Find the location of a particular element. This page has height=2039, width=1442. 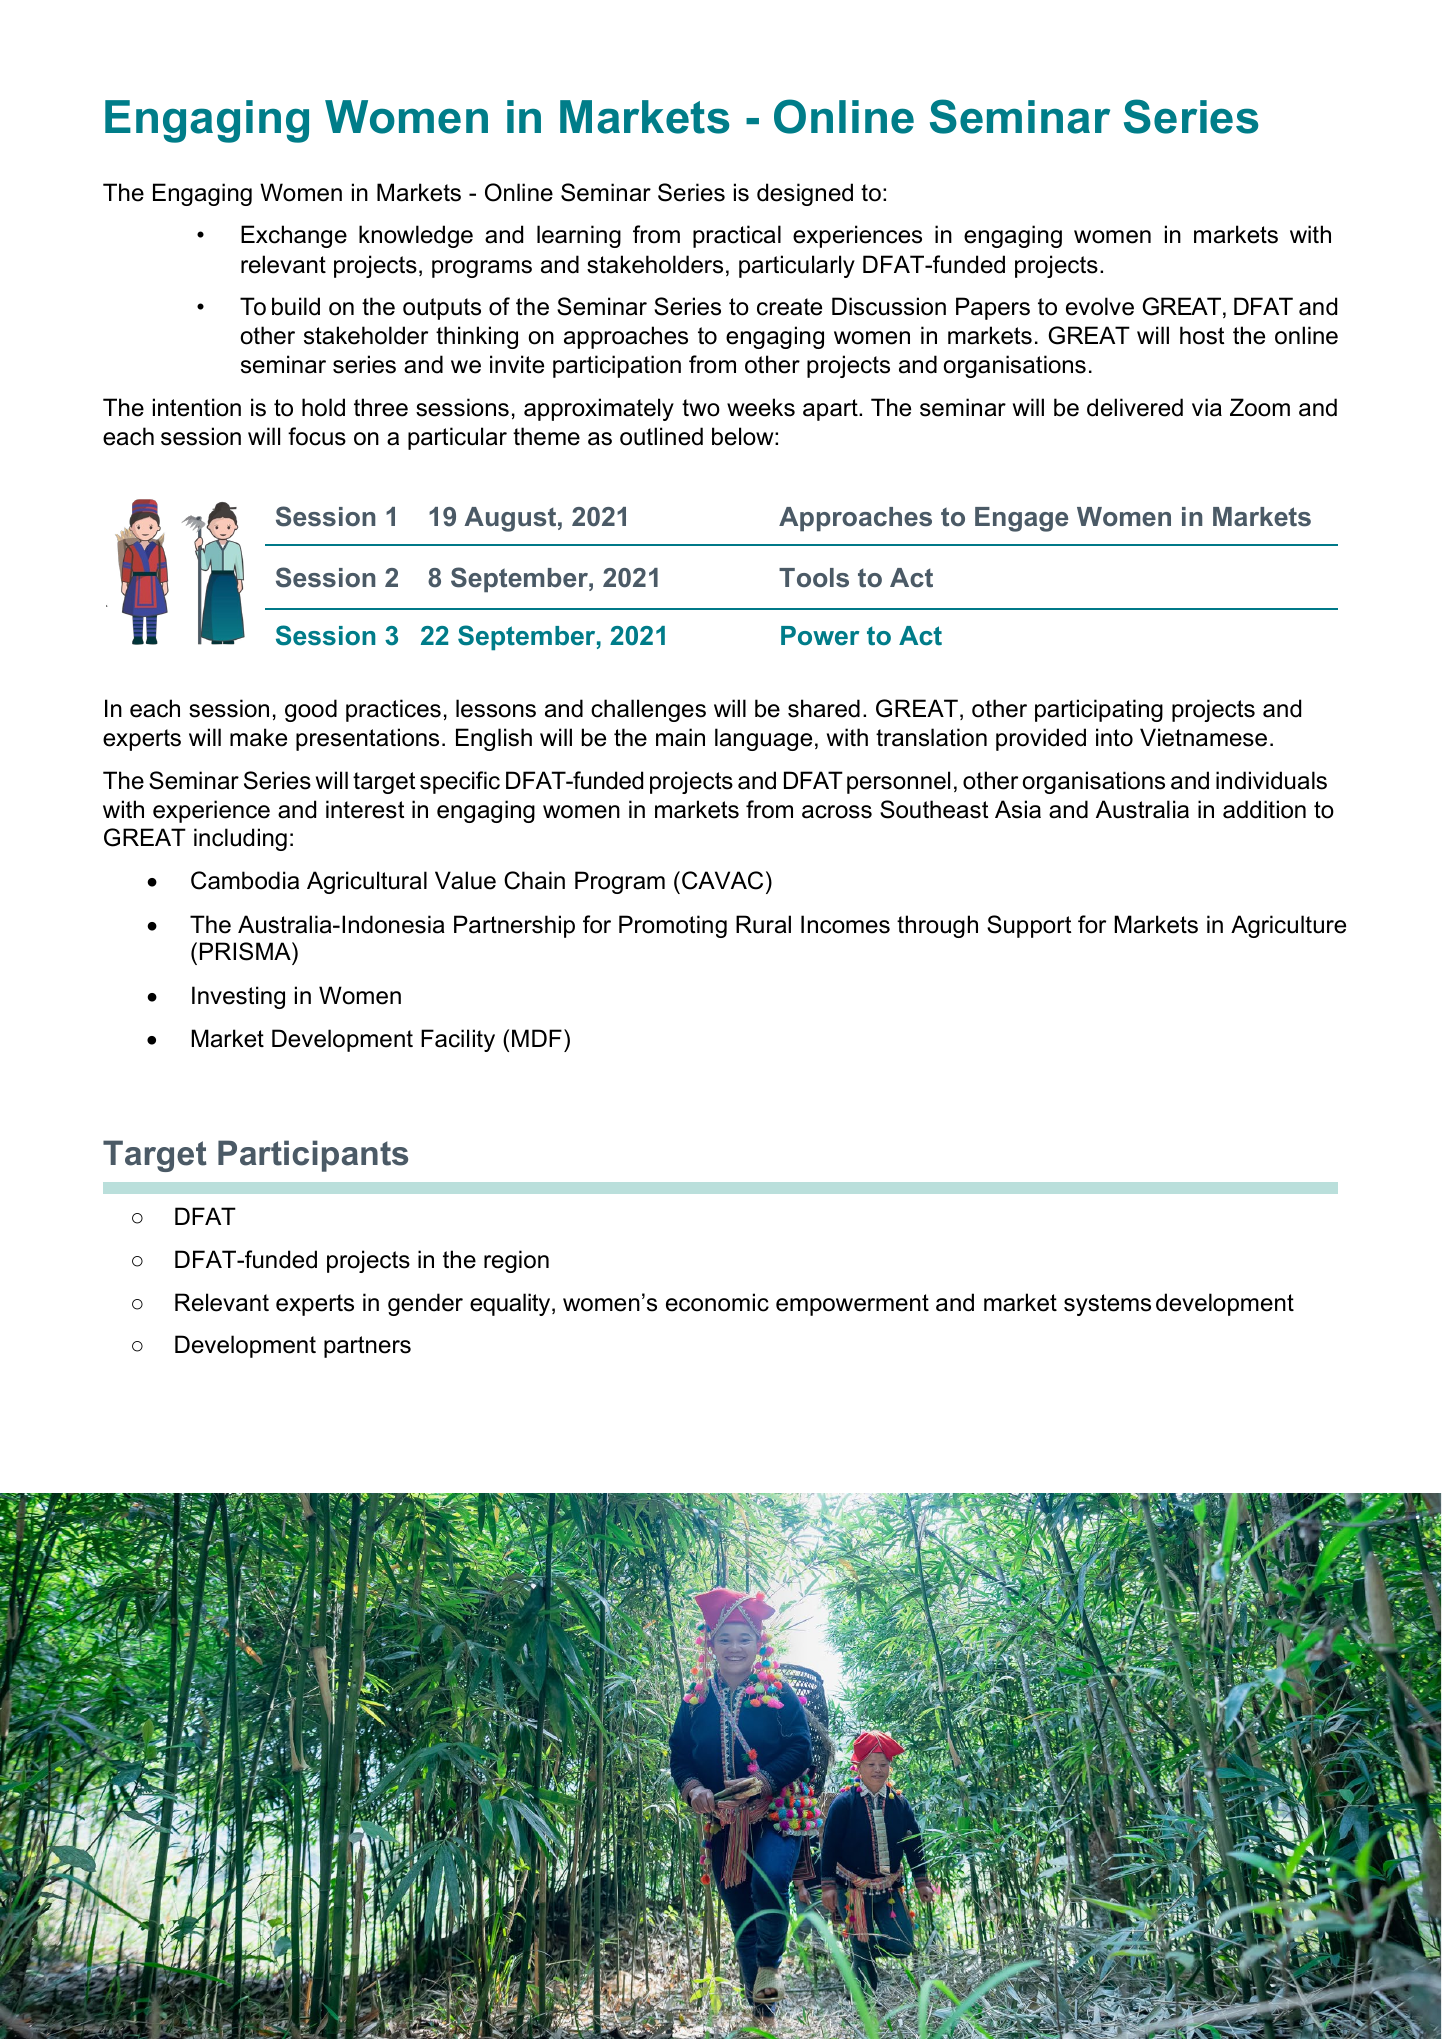

economic is located at coordinates (717, 1302).
